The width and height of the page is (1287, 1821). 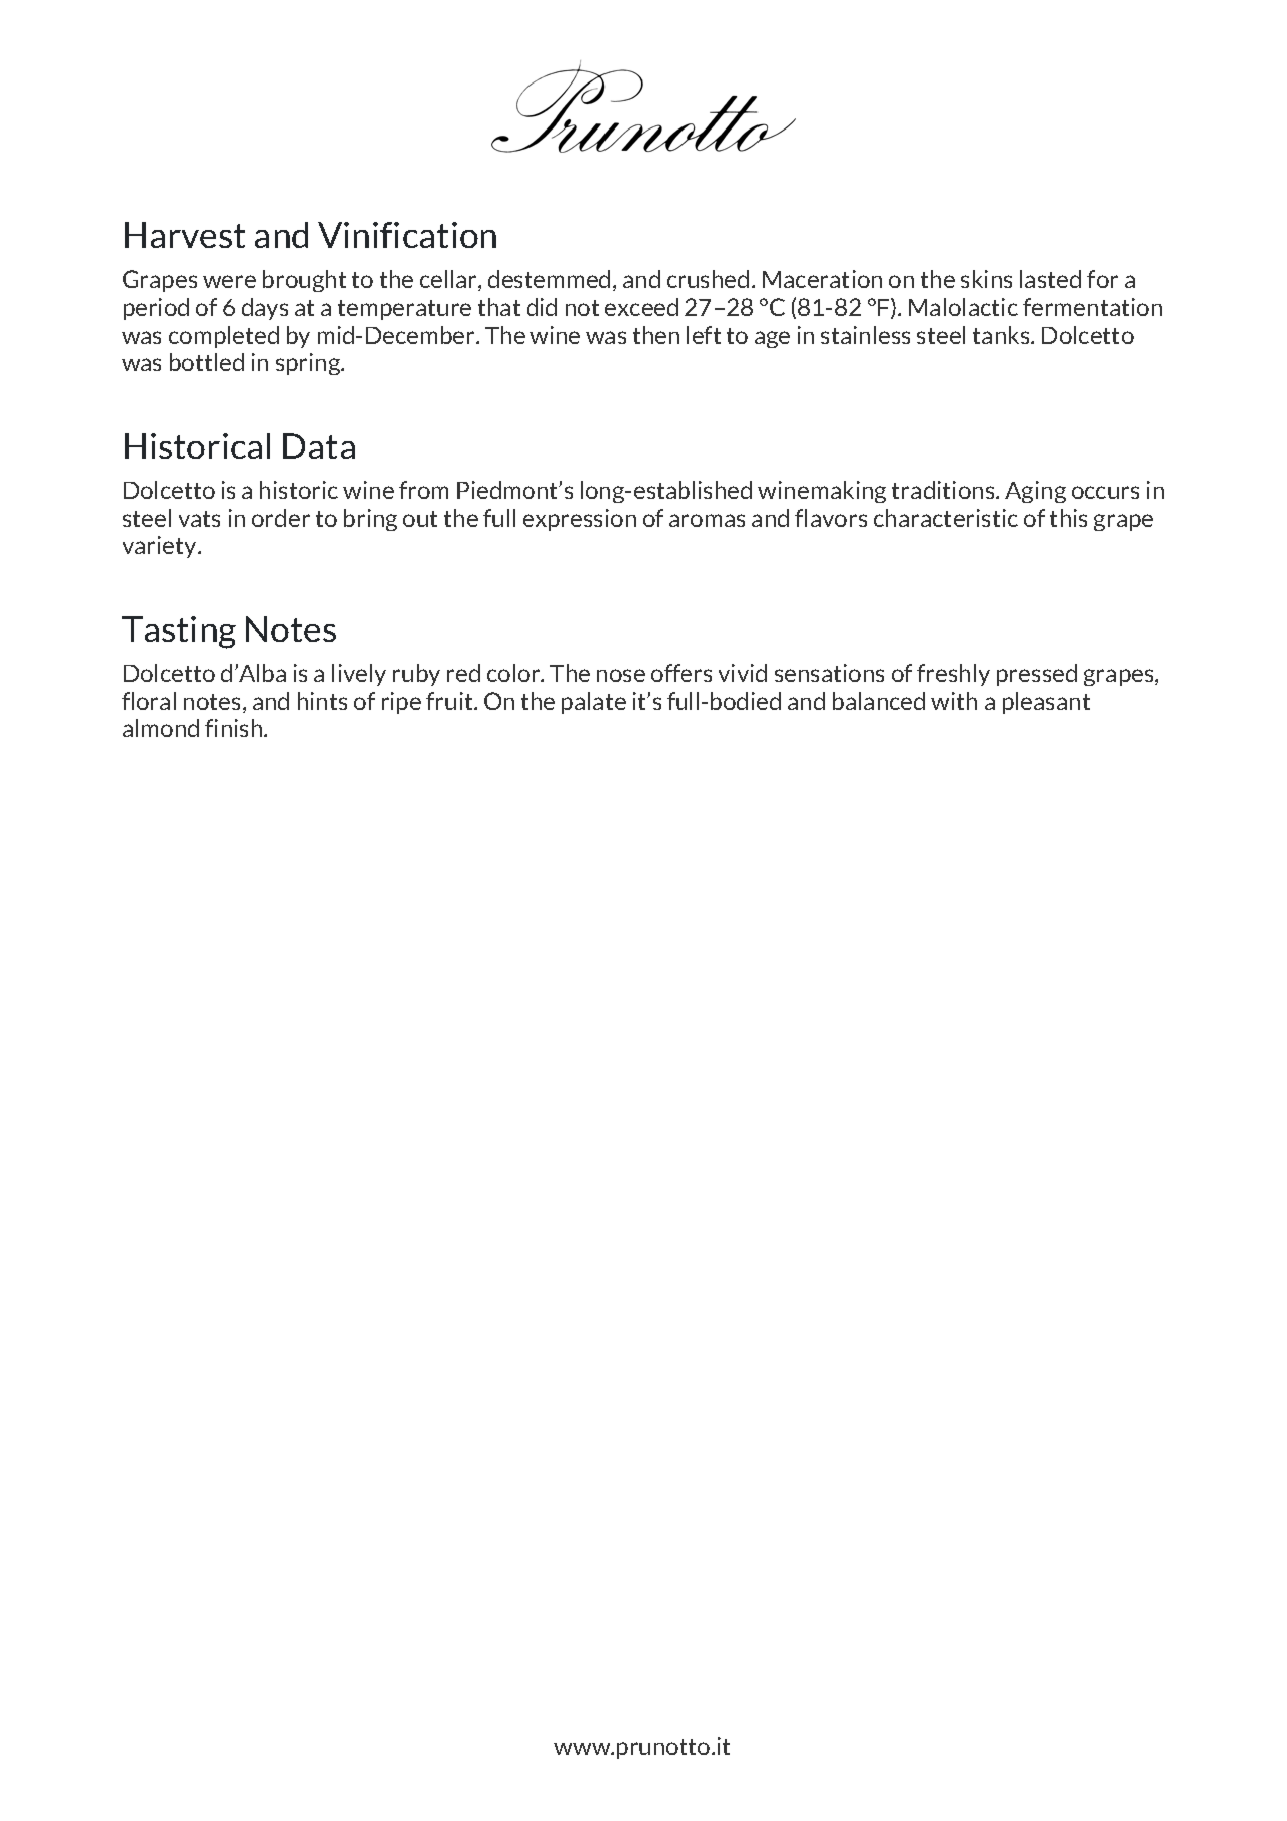 What do you see at coordinates (1002, 335) in the page?
I see `tanks` at bounding box center [1002, 335].
